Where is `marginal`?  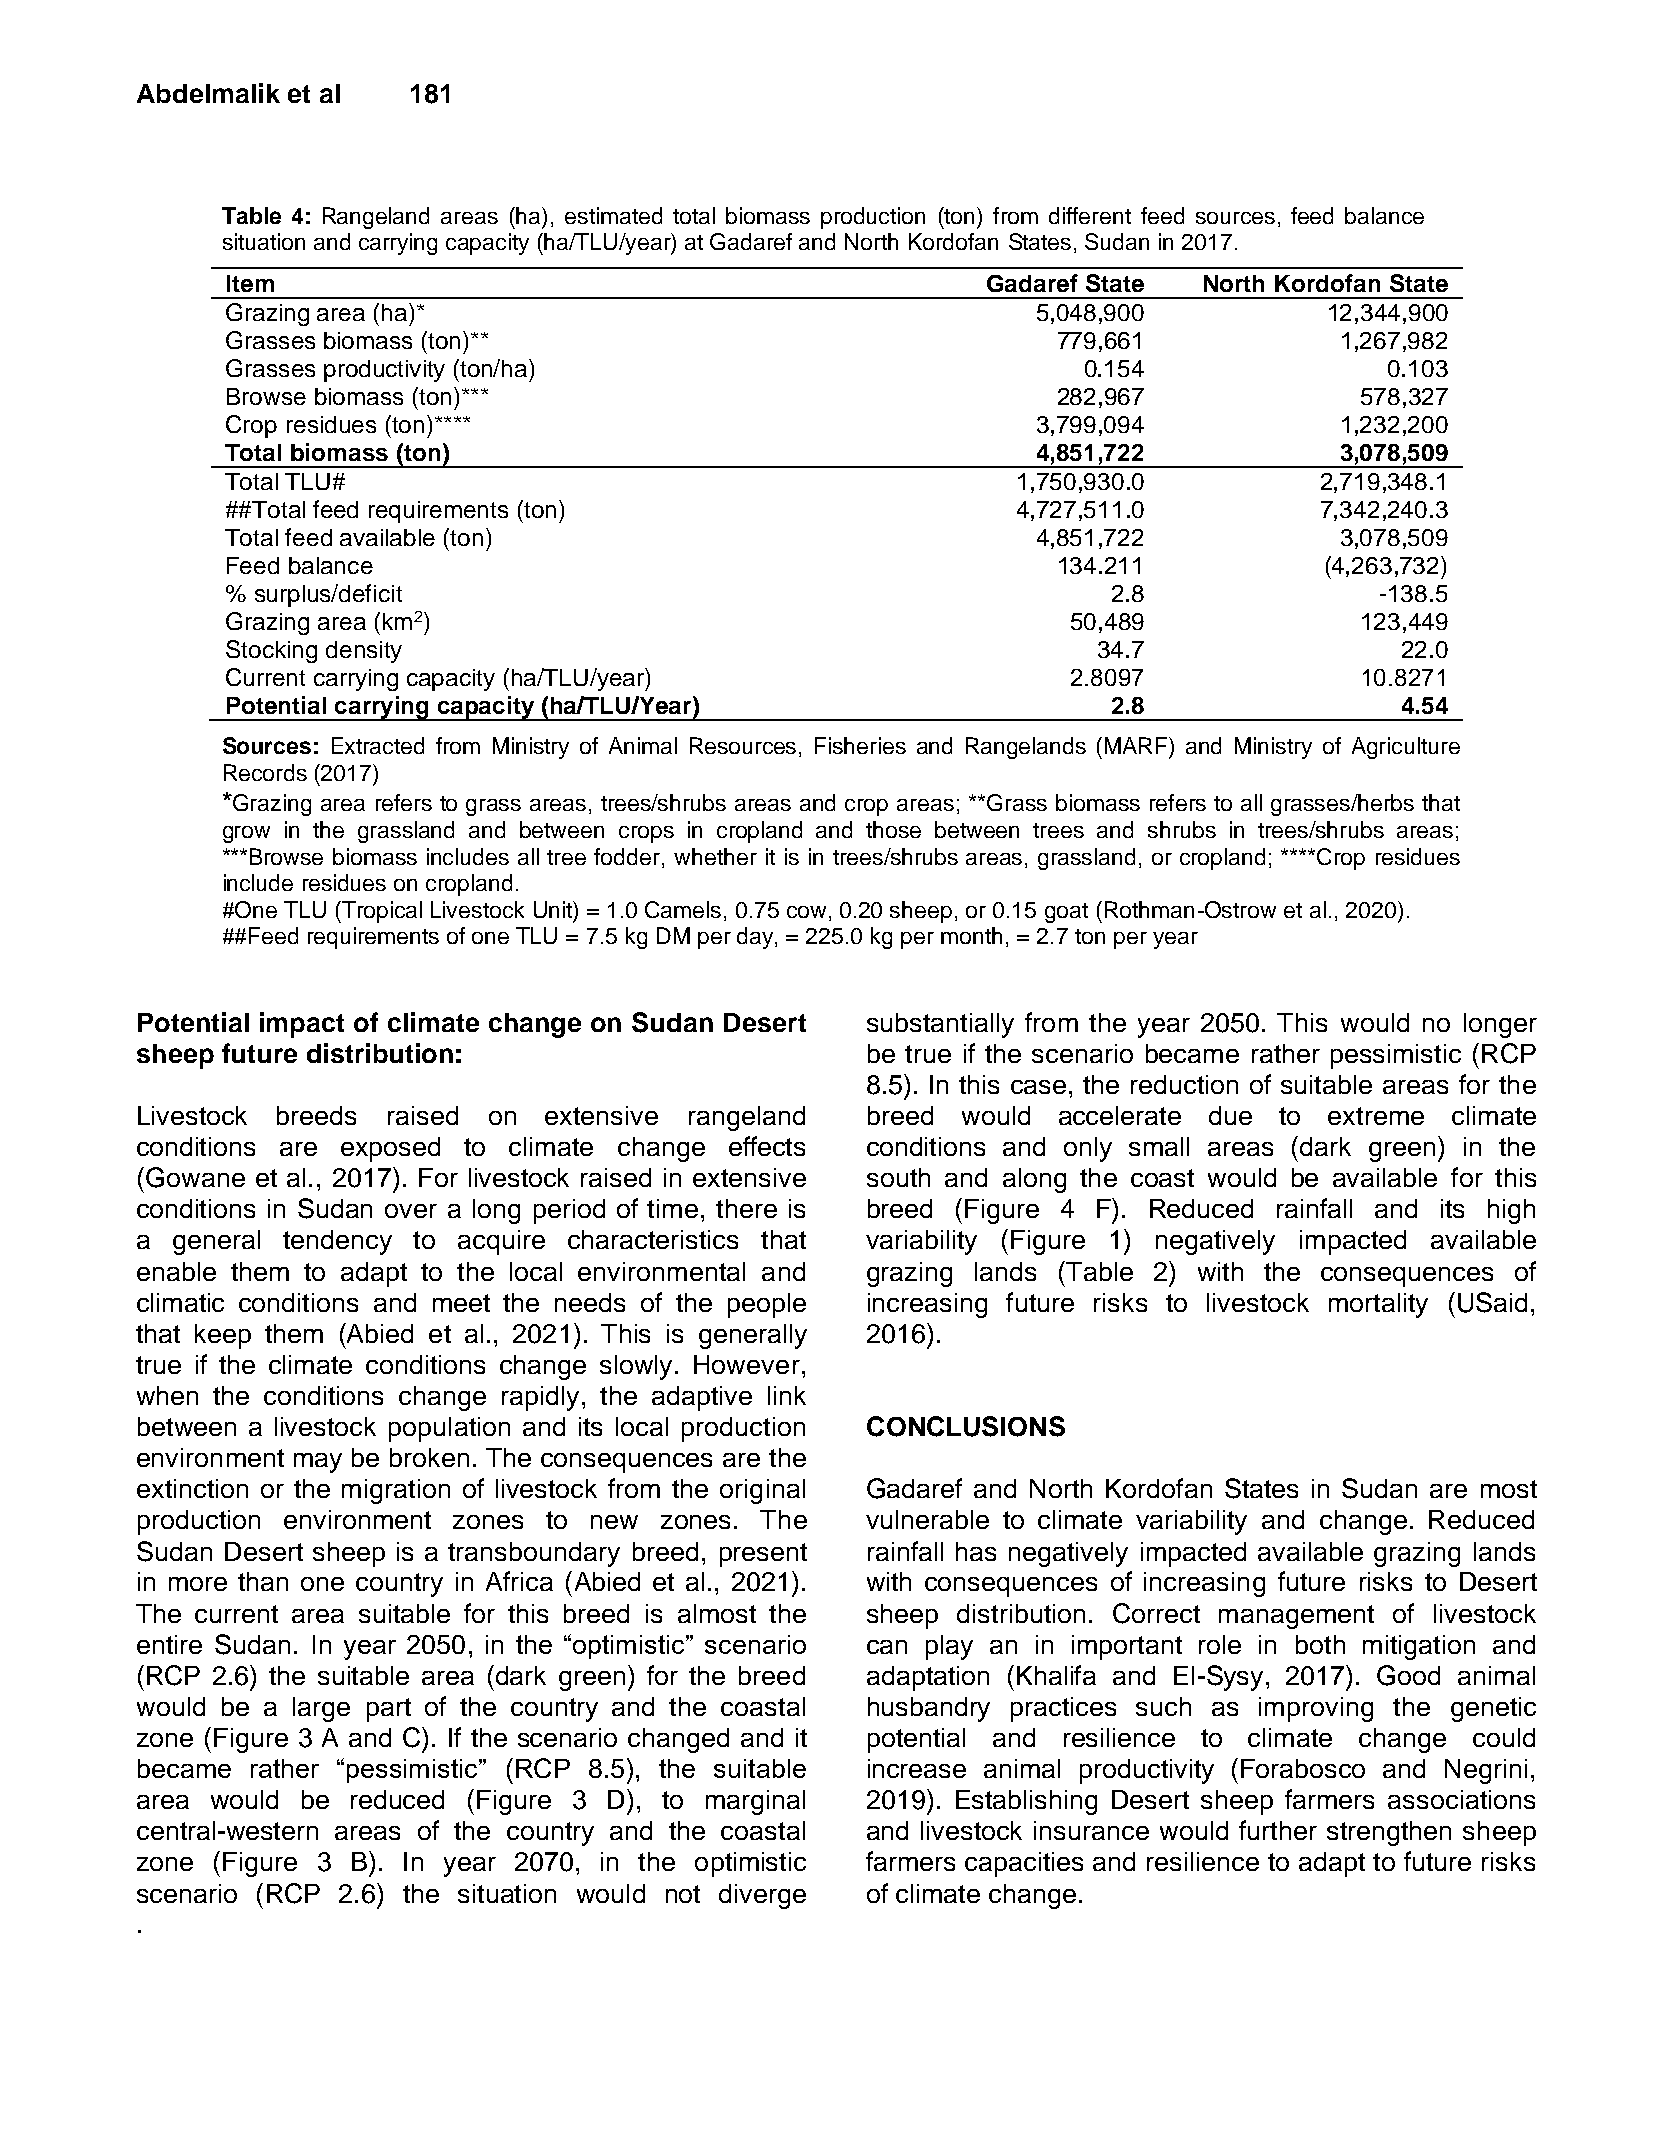 marginal is located at coordinates (755, 1802).
